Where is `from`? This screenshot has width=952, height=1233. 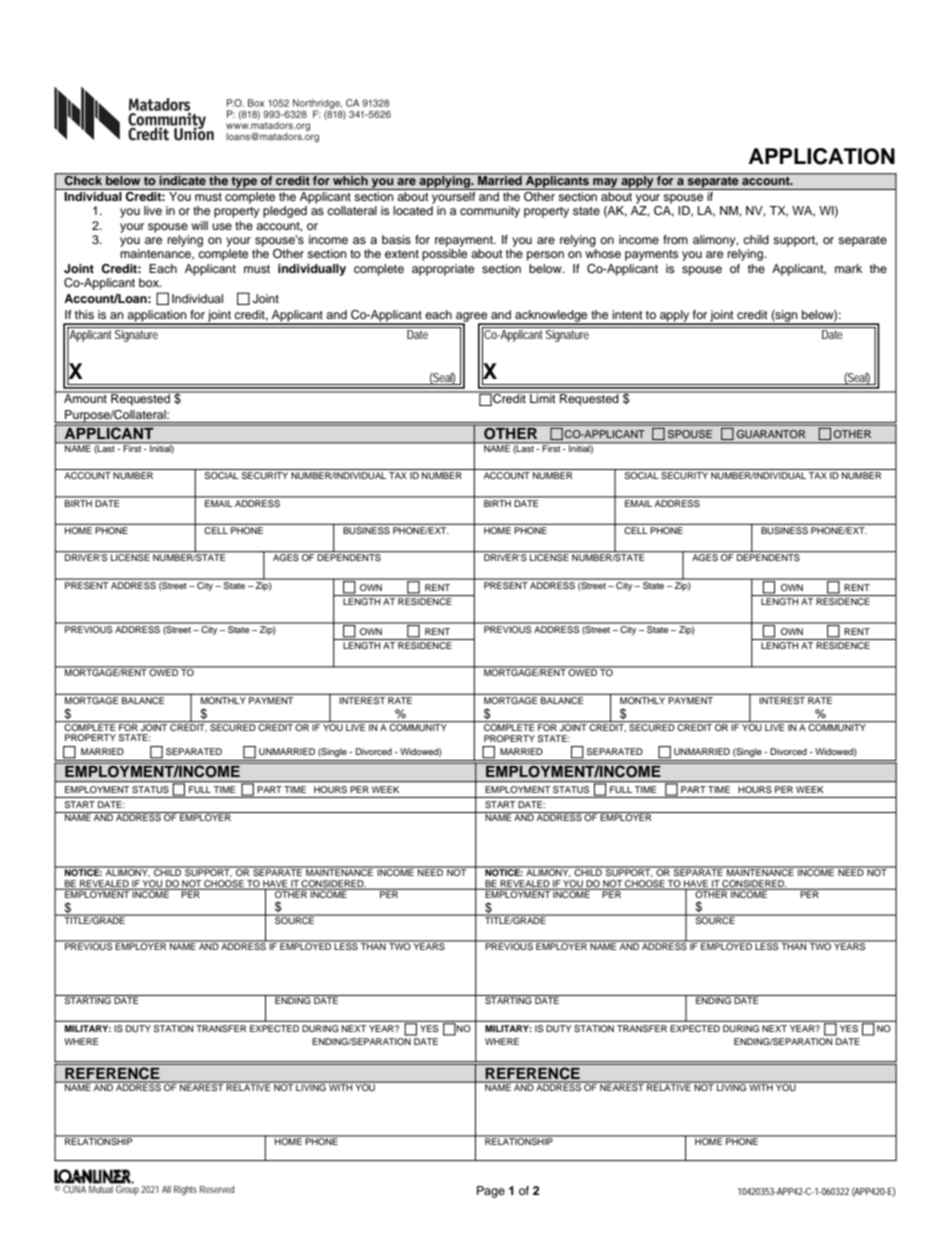 from is located at coordinates (675, 239).
